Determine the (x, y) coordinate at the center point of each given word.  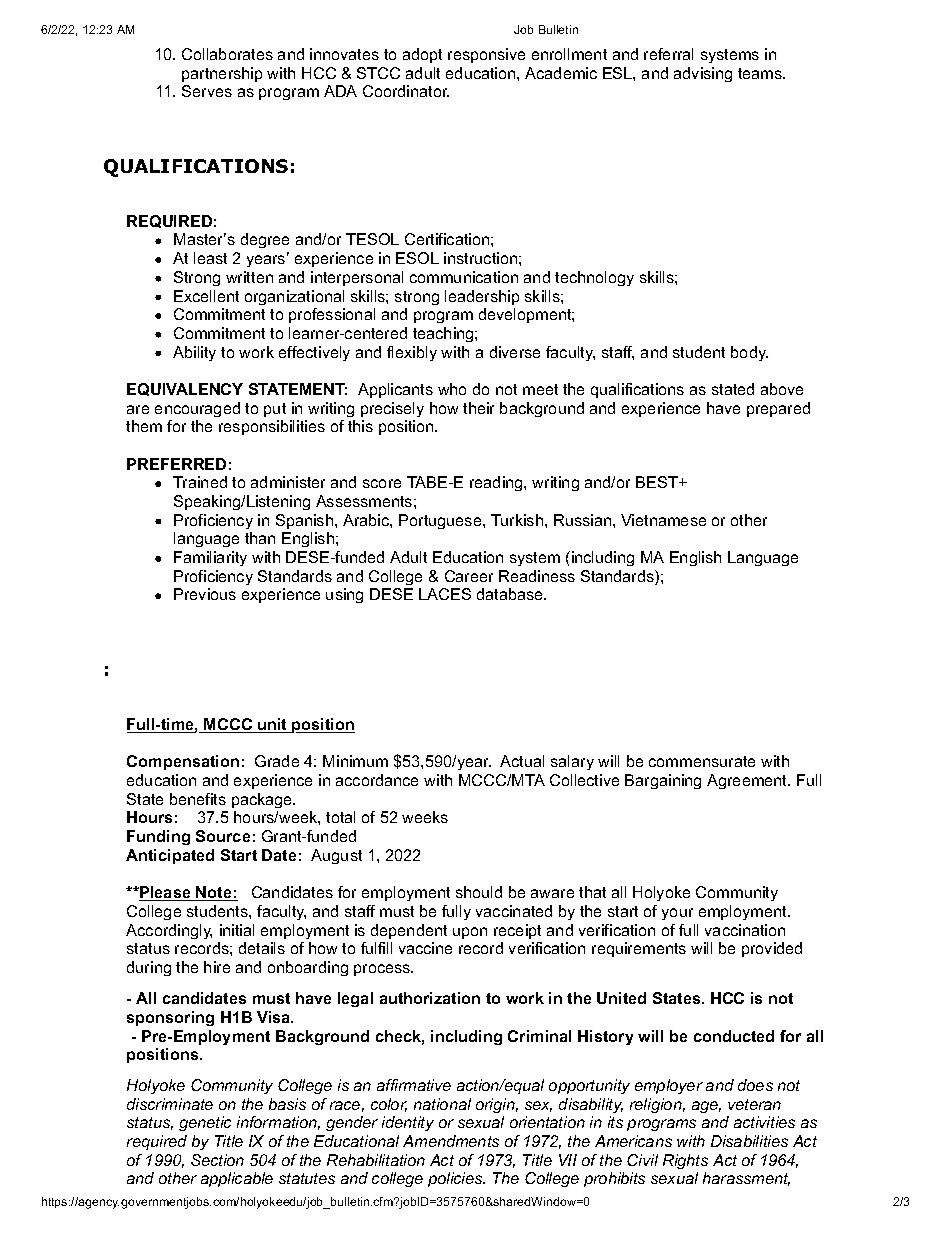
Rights (685, 1161)
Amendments (451, 1141)
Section (217, 1160)
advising (703, 74)
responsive (486, 55)
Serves (207, 91)
